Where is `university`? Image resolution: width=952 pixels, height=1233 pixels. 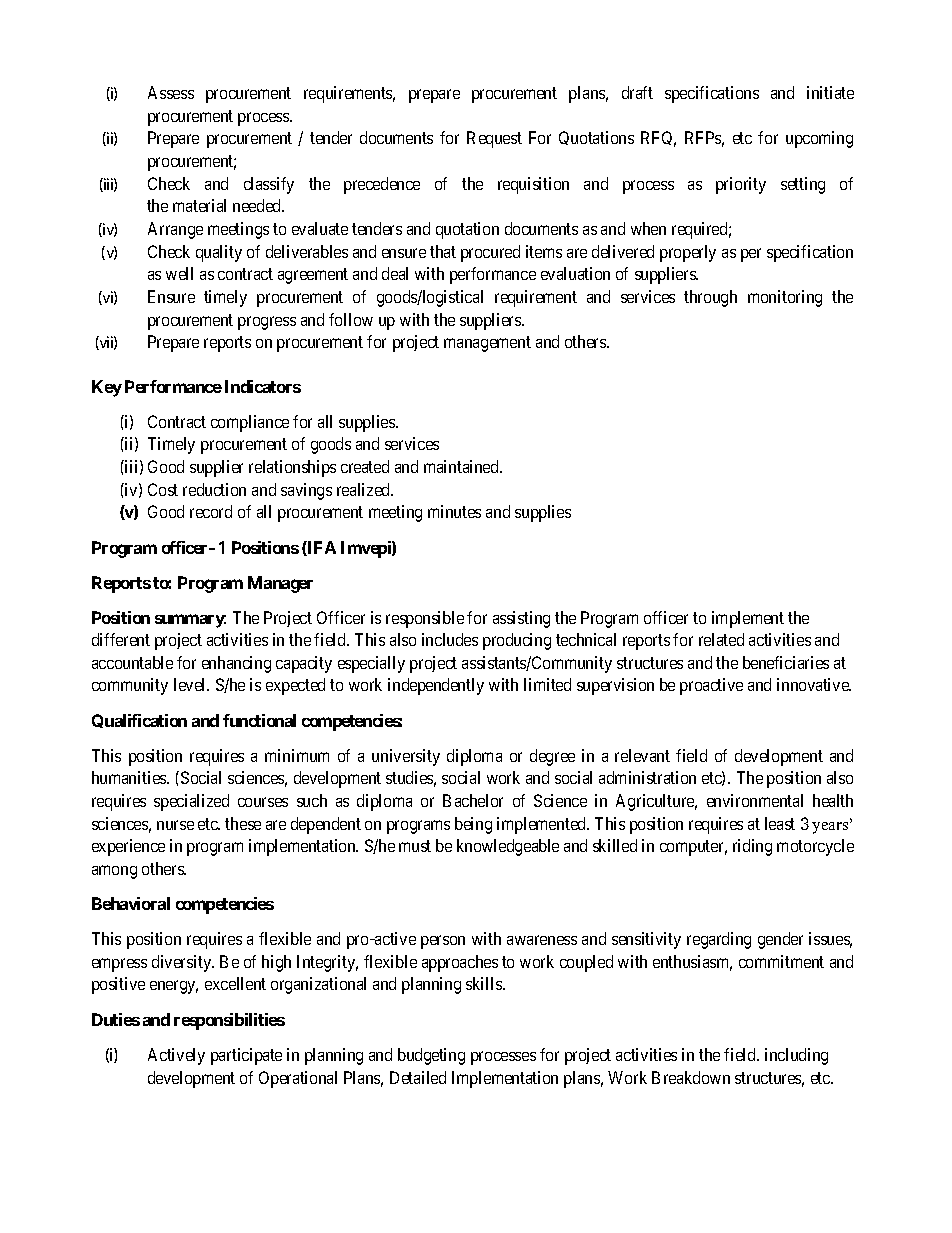 university is located at coordinates (406, 757).
